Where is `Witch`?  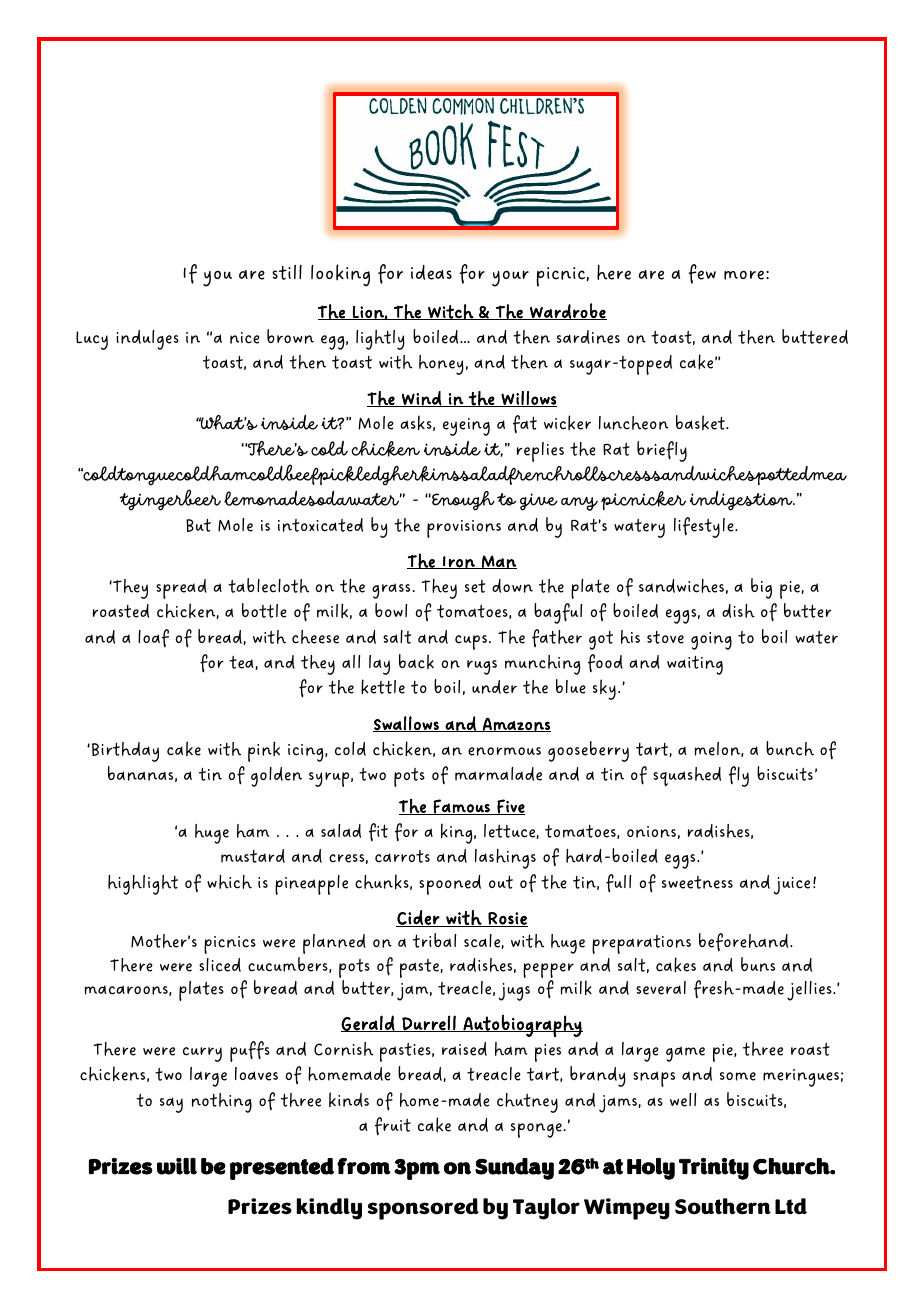 Witch is located at coordinates (451, 312).
